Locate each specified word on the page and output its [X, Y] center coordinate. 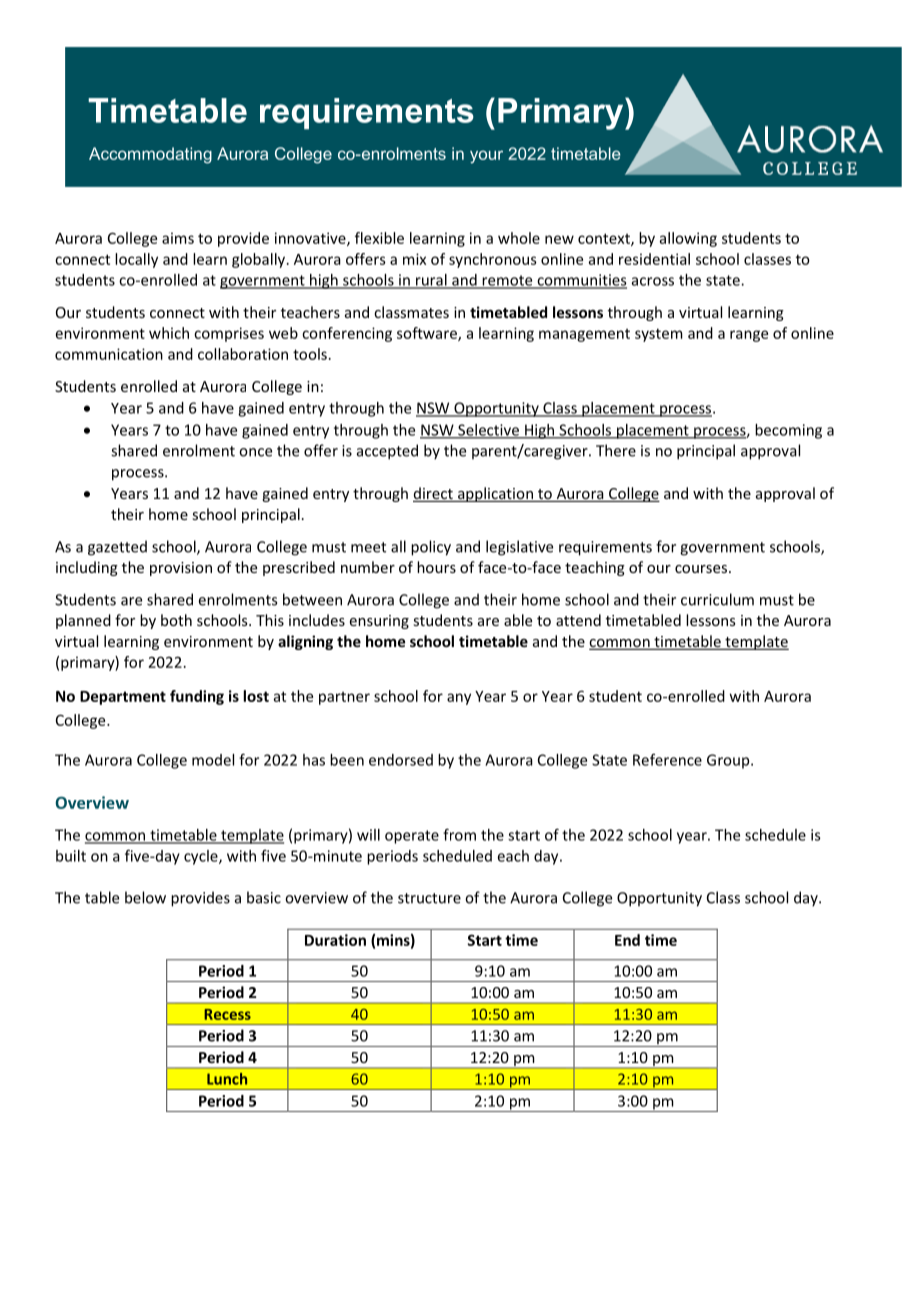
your [486, 157]
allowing [688, 239]
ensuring [379, 622]
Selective [489, 431]
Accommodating [150, 155]
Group [729, 761]
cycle [202, 857]
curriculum [717, 599]
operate [412, 837]
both [176, 620]
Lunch [227, 1079]
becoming [788, 431]
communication [109, 354]
